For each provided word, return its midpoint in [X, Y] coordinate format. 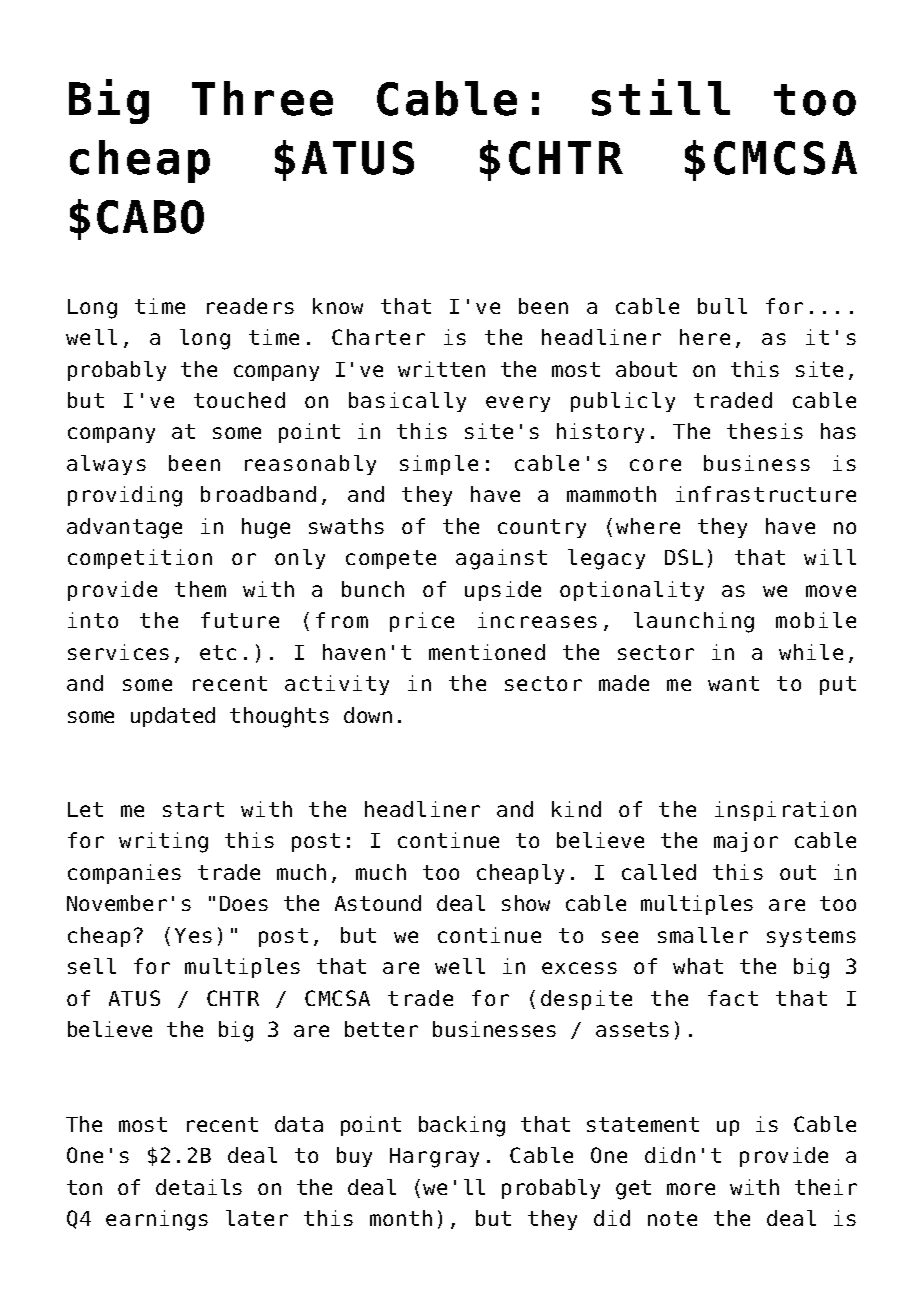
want [733, 683]
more [691, 1189]
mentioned [487, 652]
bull [722, 306]
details [199, 1187]
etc [218, 652]
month [401, 1218]
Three [262, 98]
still [661, 97]
